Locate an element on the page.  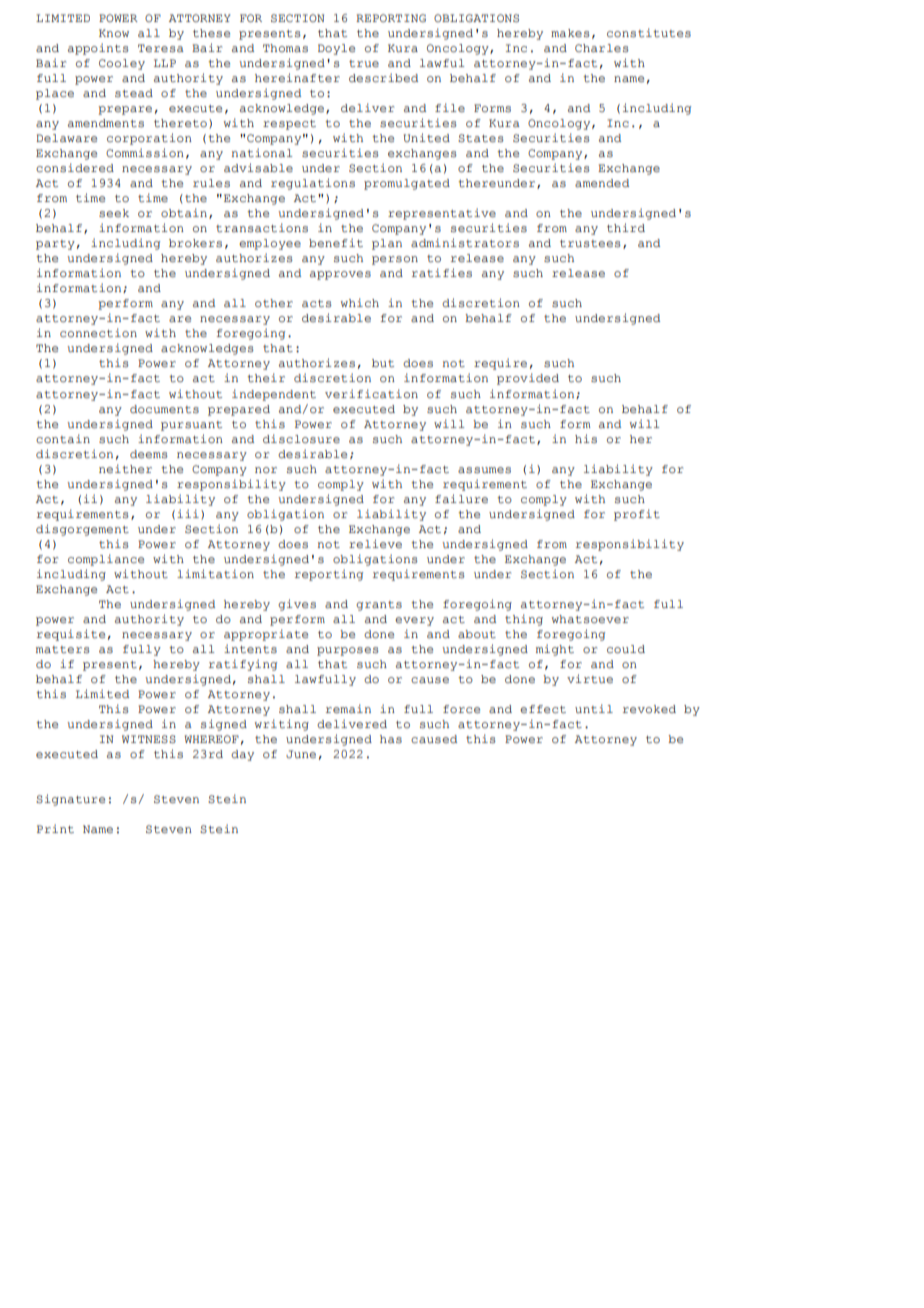
Signature is located at coordinates (70, 800).
